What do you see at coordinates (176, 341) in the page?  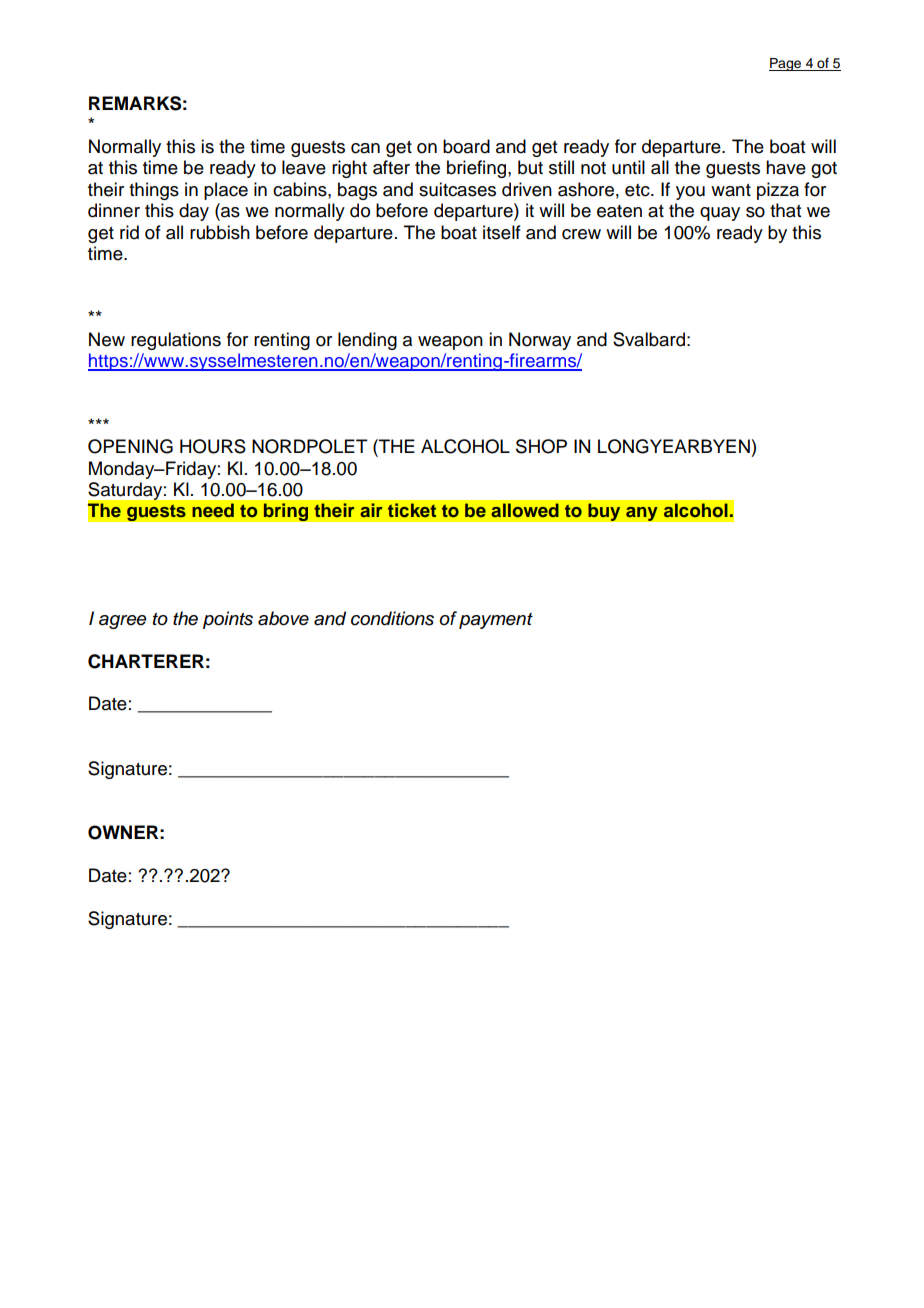 I see `regulations` at bounding box center [176, 341].
